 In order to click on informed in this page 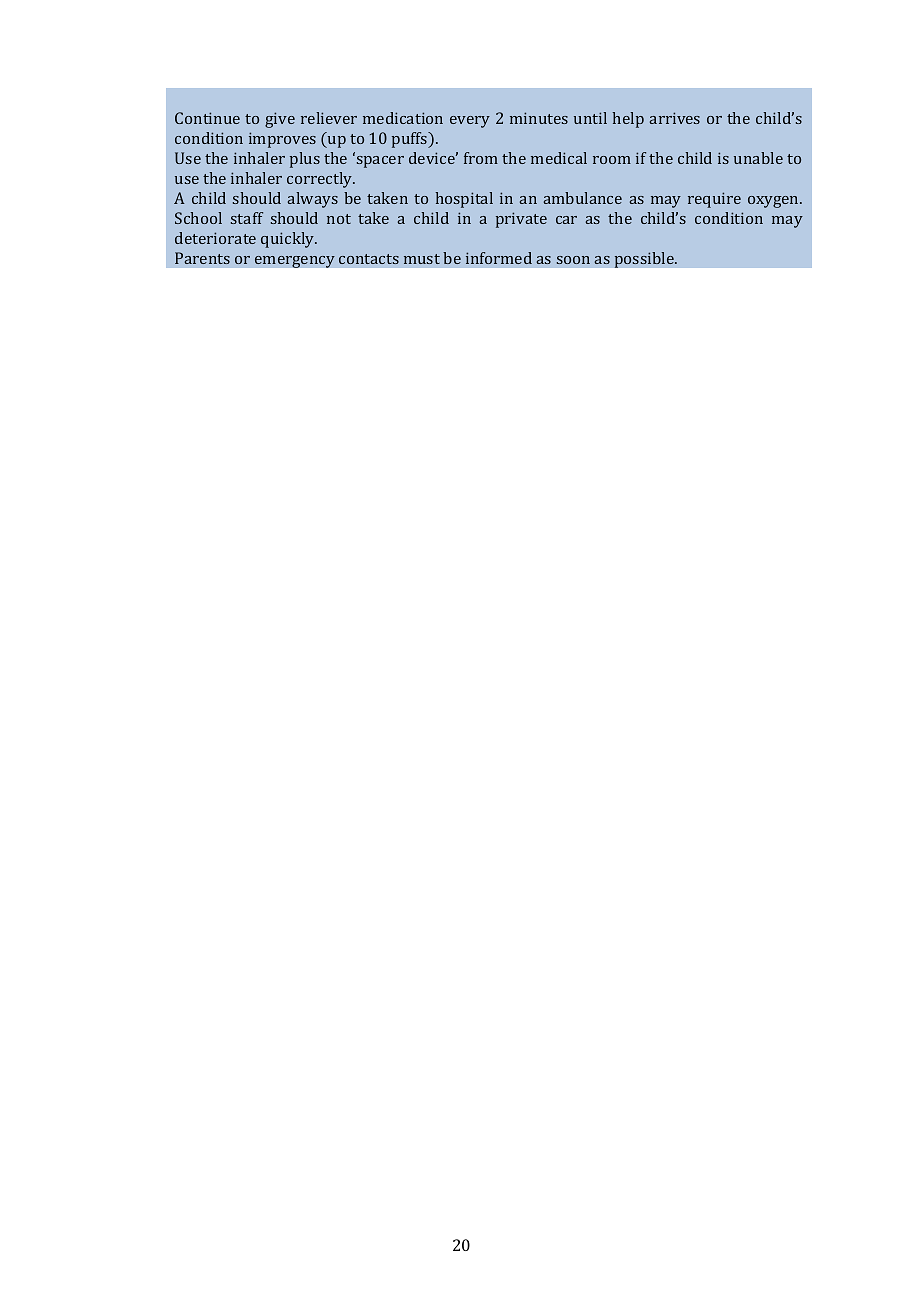, I will do `click(499, 258)`.
